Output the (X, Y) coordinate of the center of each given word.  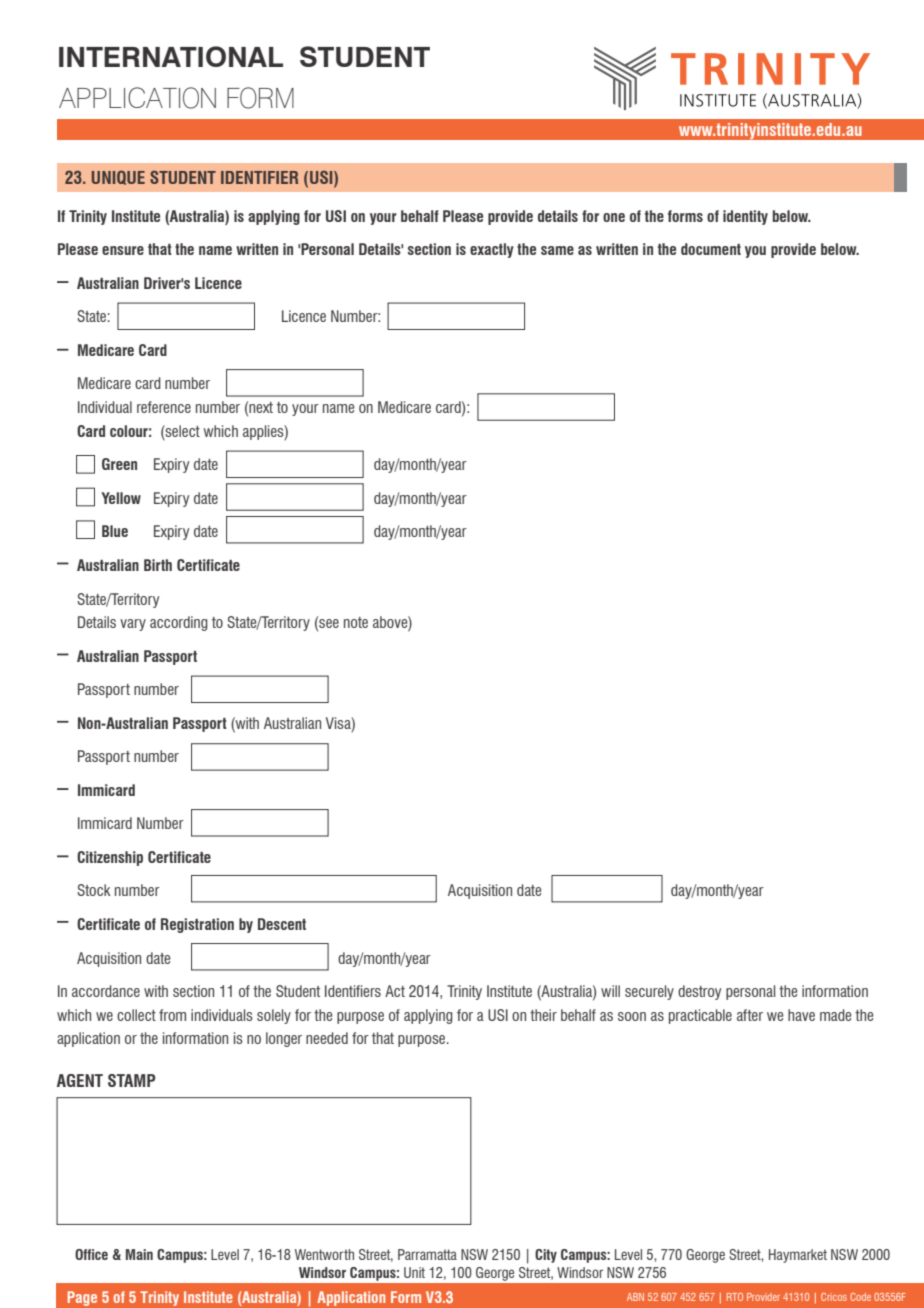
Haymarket (798, 1256)
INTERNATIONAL (171, 56)
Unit (414, 1272)
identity (745, 217)
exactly (492, 250)
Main (139, 1254)
